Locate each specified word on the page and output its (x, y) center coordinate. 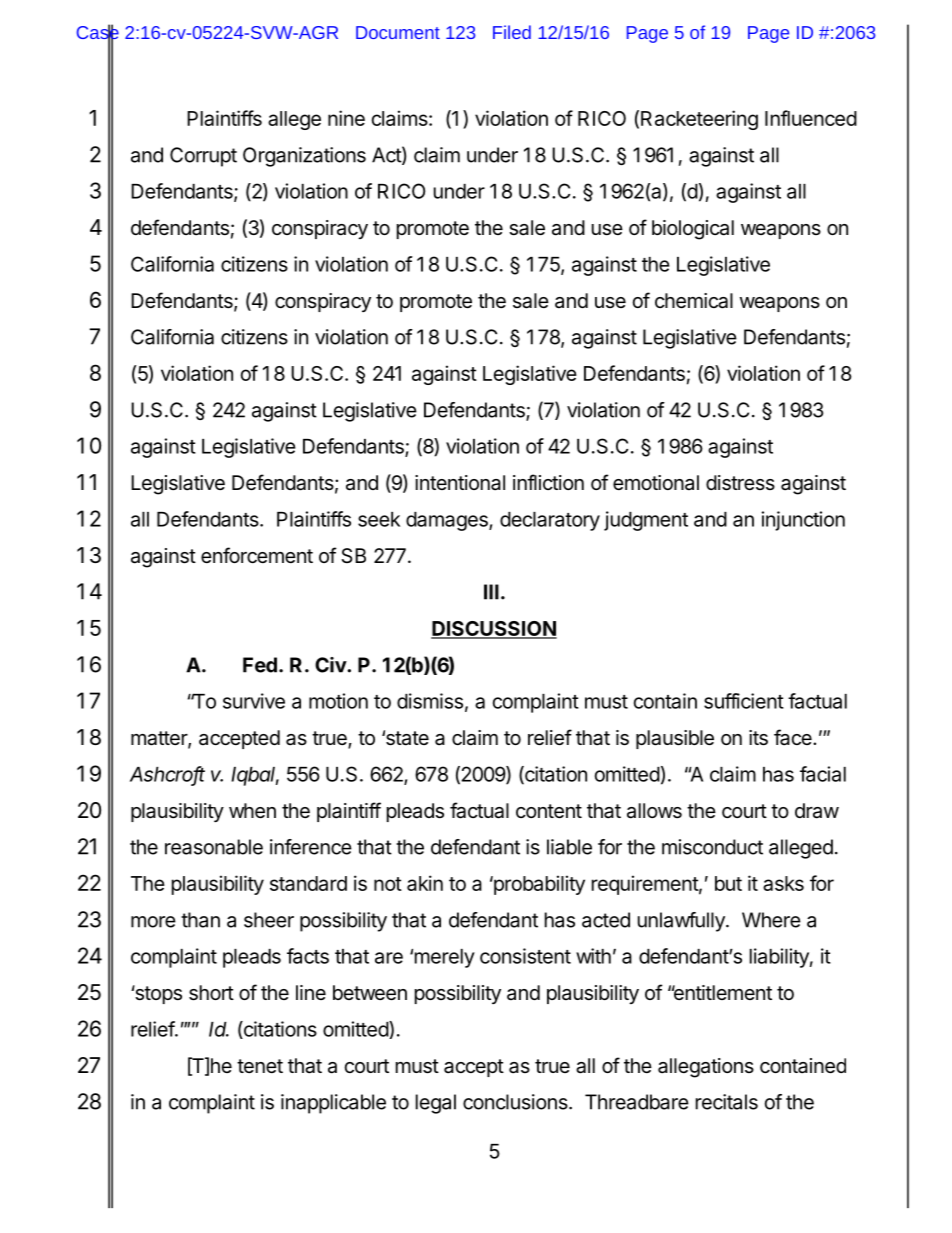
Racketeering (699, 120)
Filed (512, 32)
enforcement (257, 555)
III (491, 592)
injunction (803, 521)
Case (98, 33)
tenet (260, 1066)
